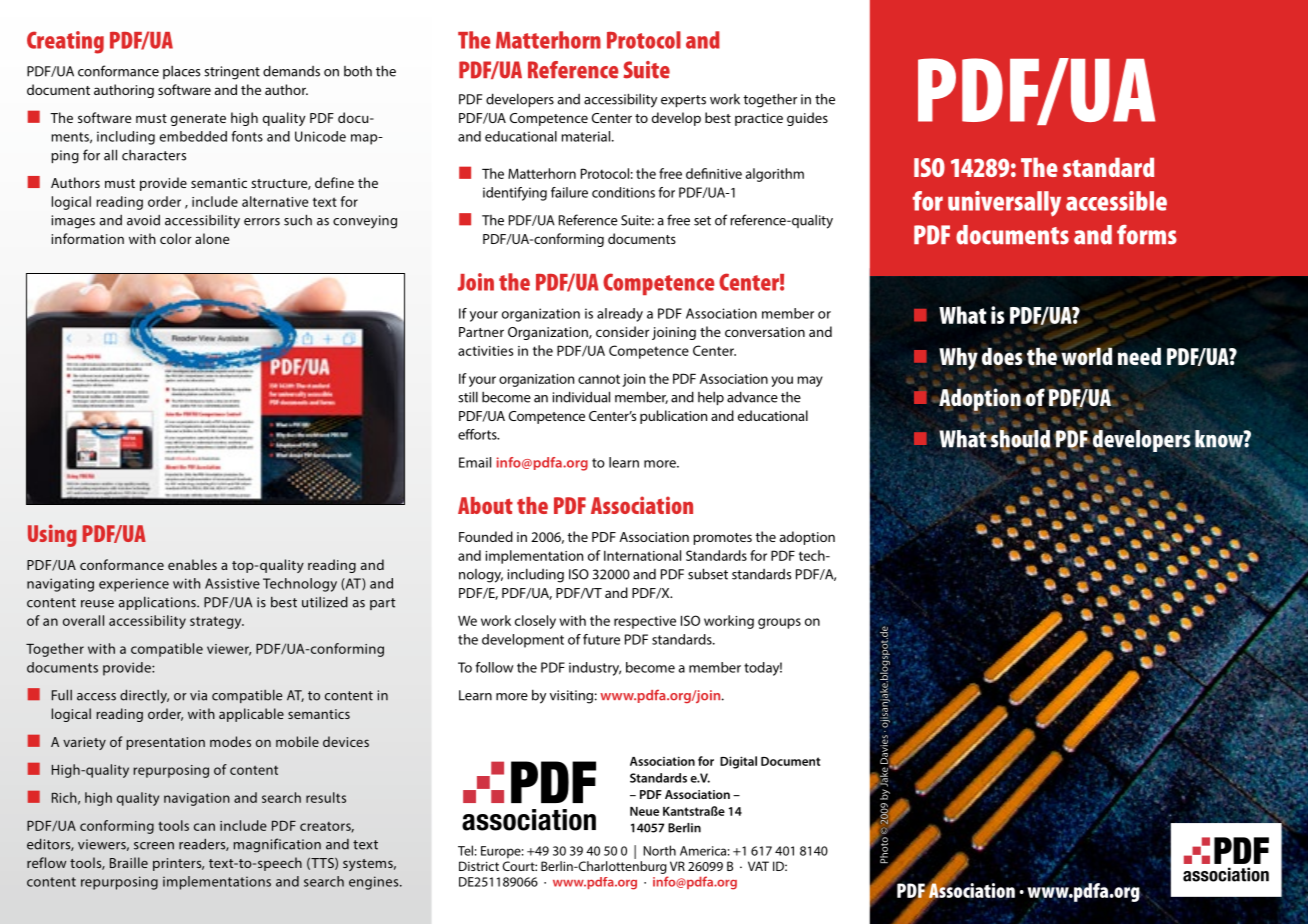 Image resolution: width=1308 pixels, height=924 pixels. What do you see at coordinates (807, 119) in the page?
I see `guides` at bounding box center [807, 119].
